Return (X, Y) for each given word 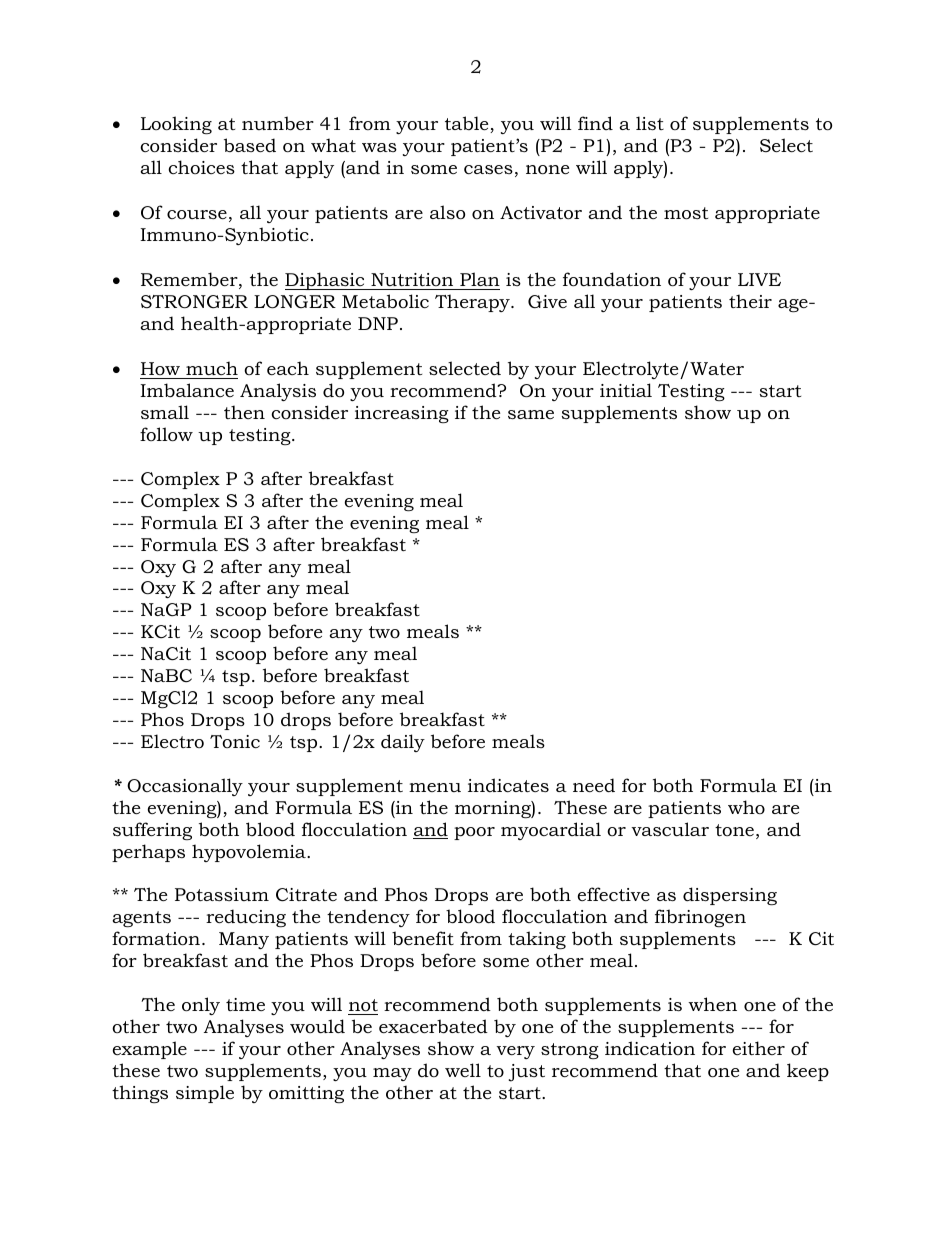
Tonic (235, 742)
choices (201, 167)
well (463, 1070)
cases (488, 170)
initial (626, 390)
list (650, 123)
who (746, 807)
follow (166, 434)
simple (205, 1094)
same (531, 414)
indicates (508, 785)
